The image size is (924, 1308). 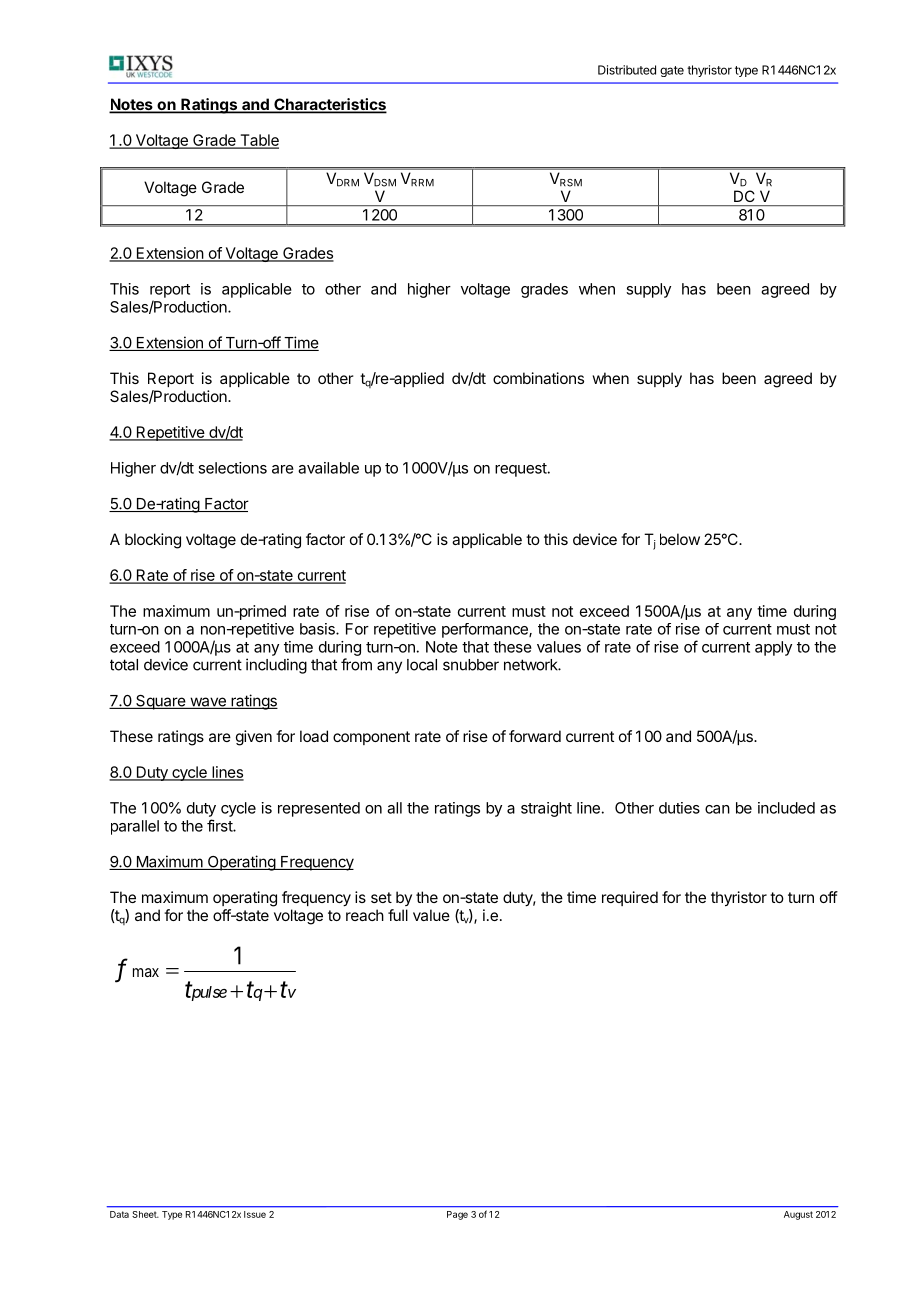 I want to click on first, so click(x=220, y=825).
